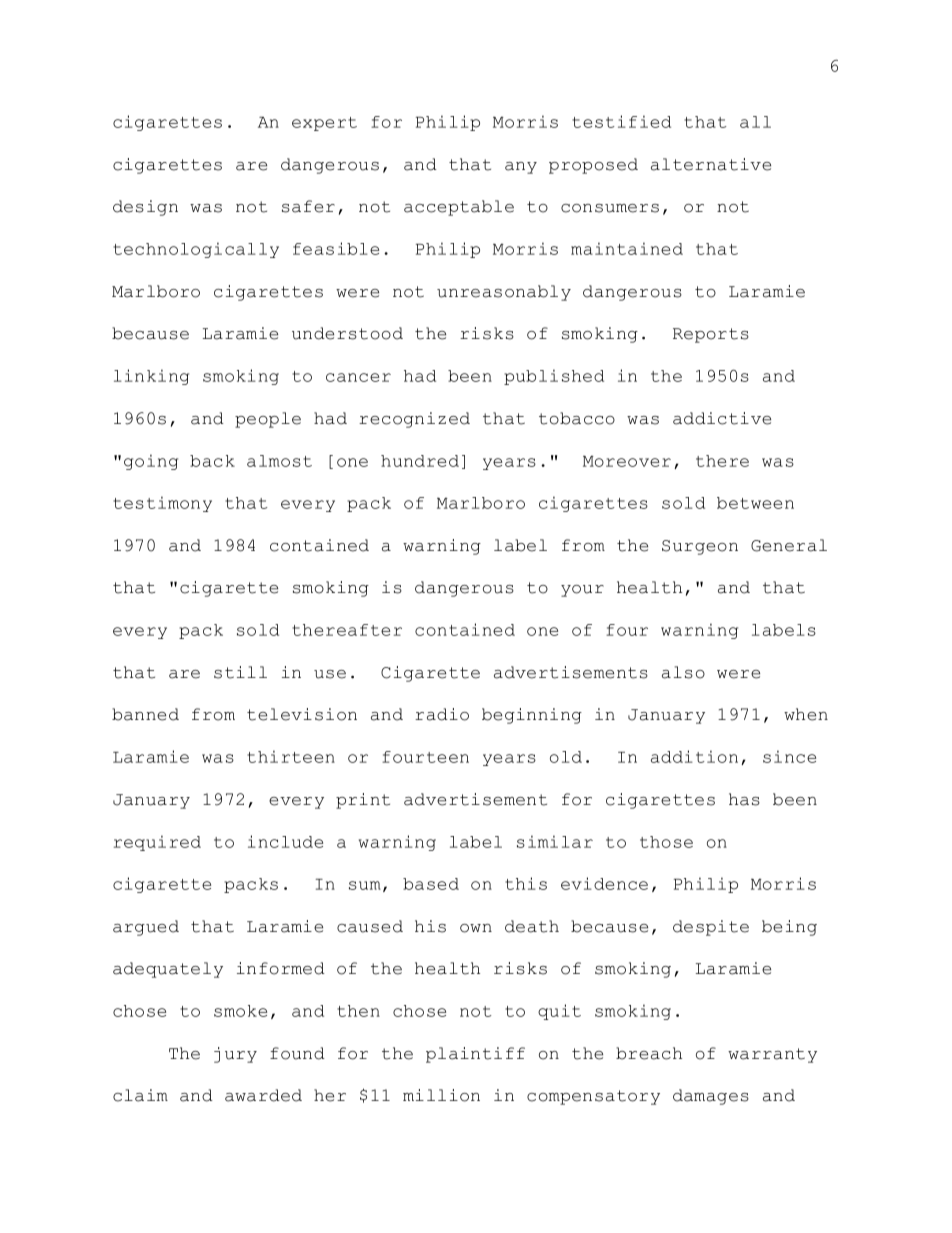 This image has width=952, height=1233. What do you see at coordinates (151, 377) in the image?
I see `linking` at bounding box center [151, 377].
